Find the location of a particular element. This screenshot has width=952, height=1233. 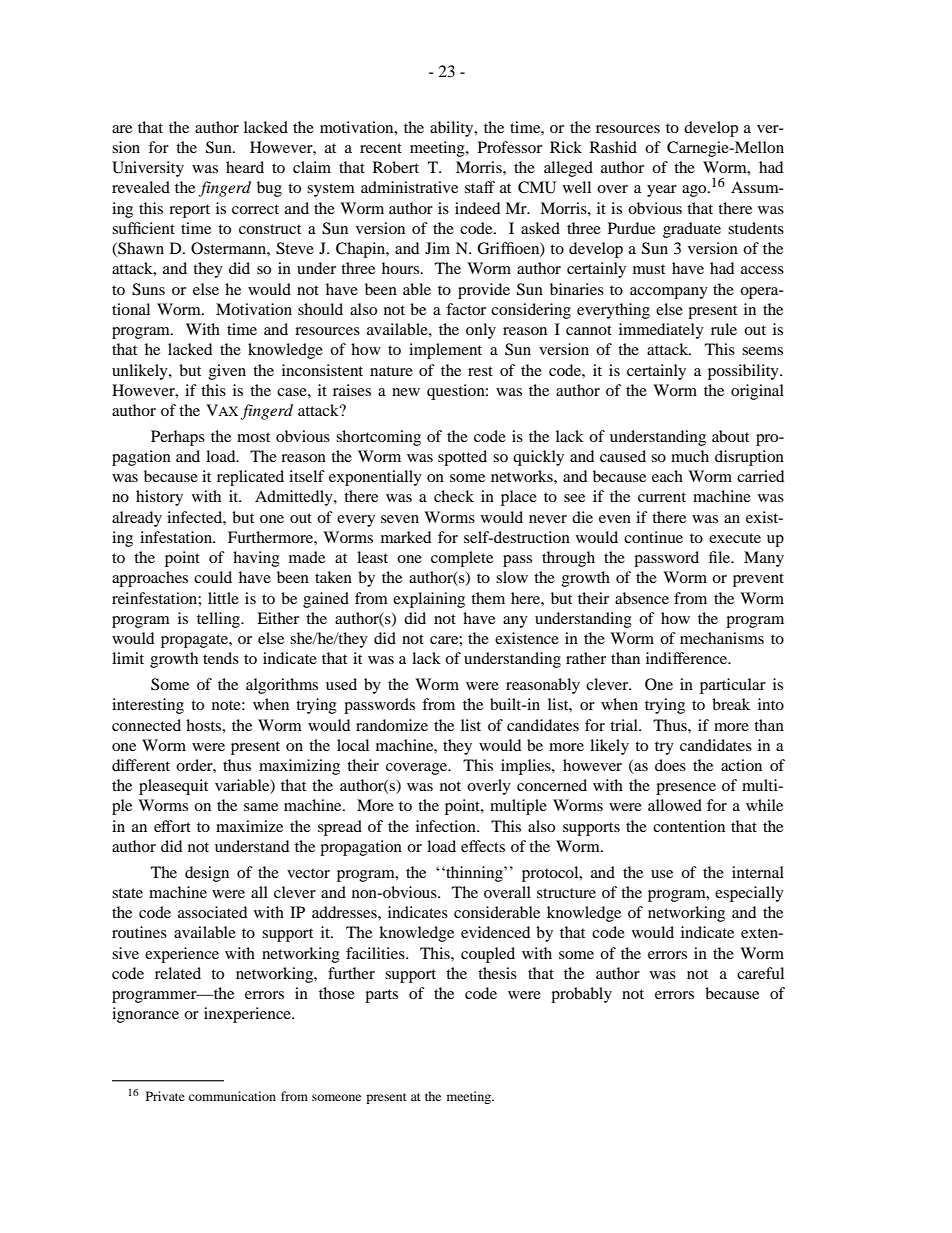

much is located at coordinates (690, 456).
